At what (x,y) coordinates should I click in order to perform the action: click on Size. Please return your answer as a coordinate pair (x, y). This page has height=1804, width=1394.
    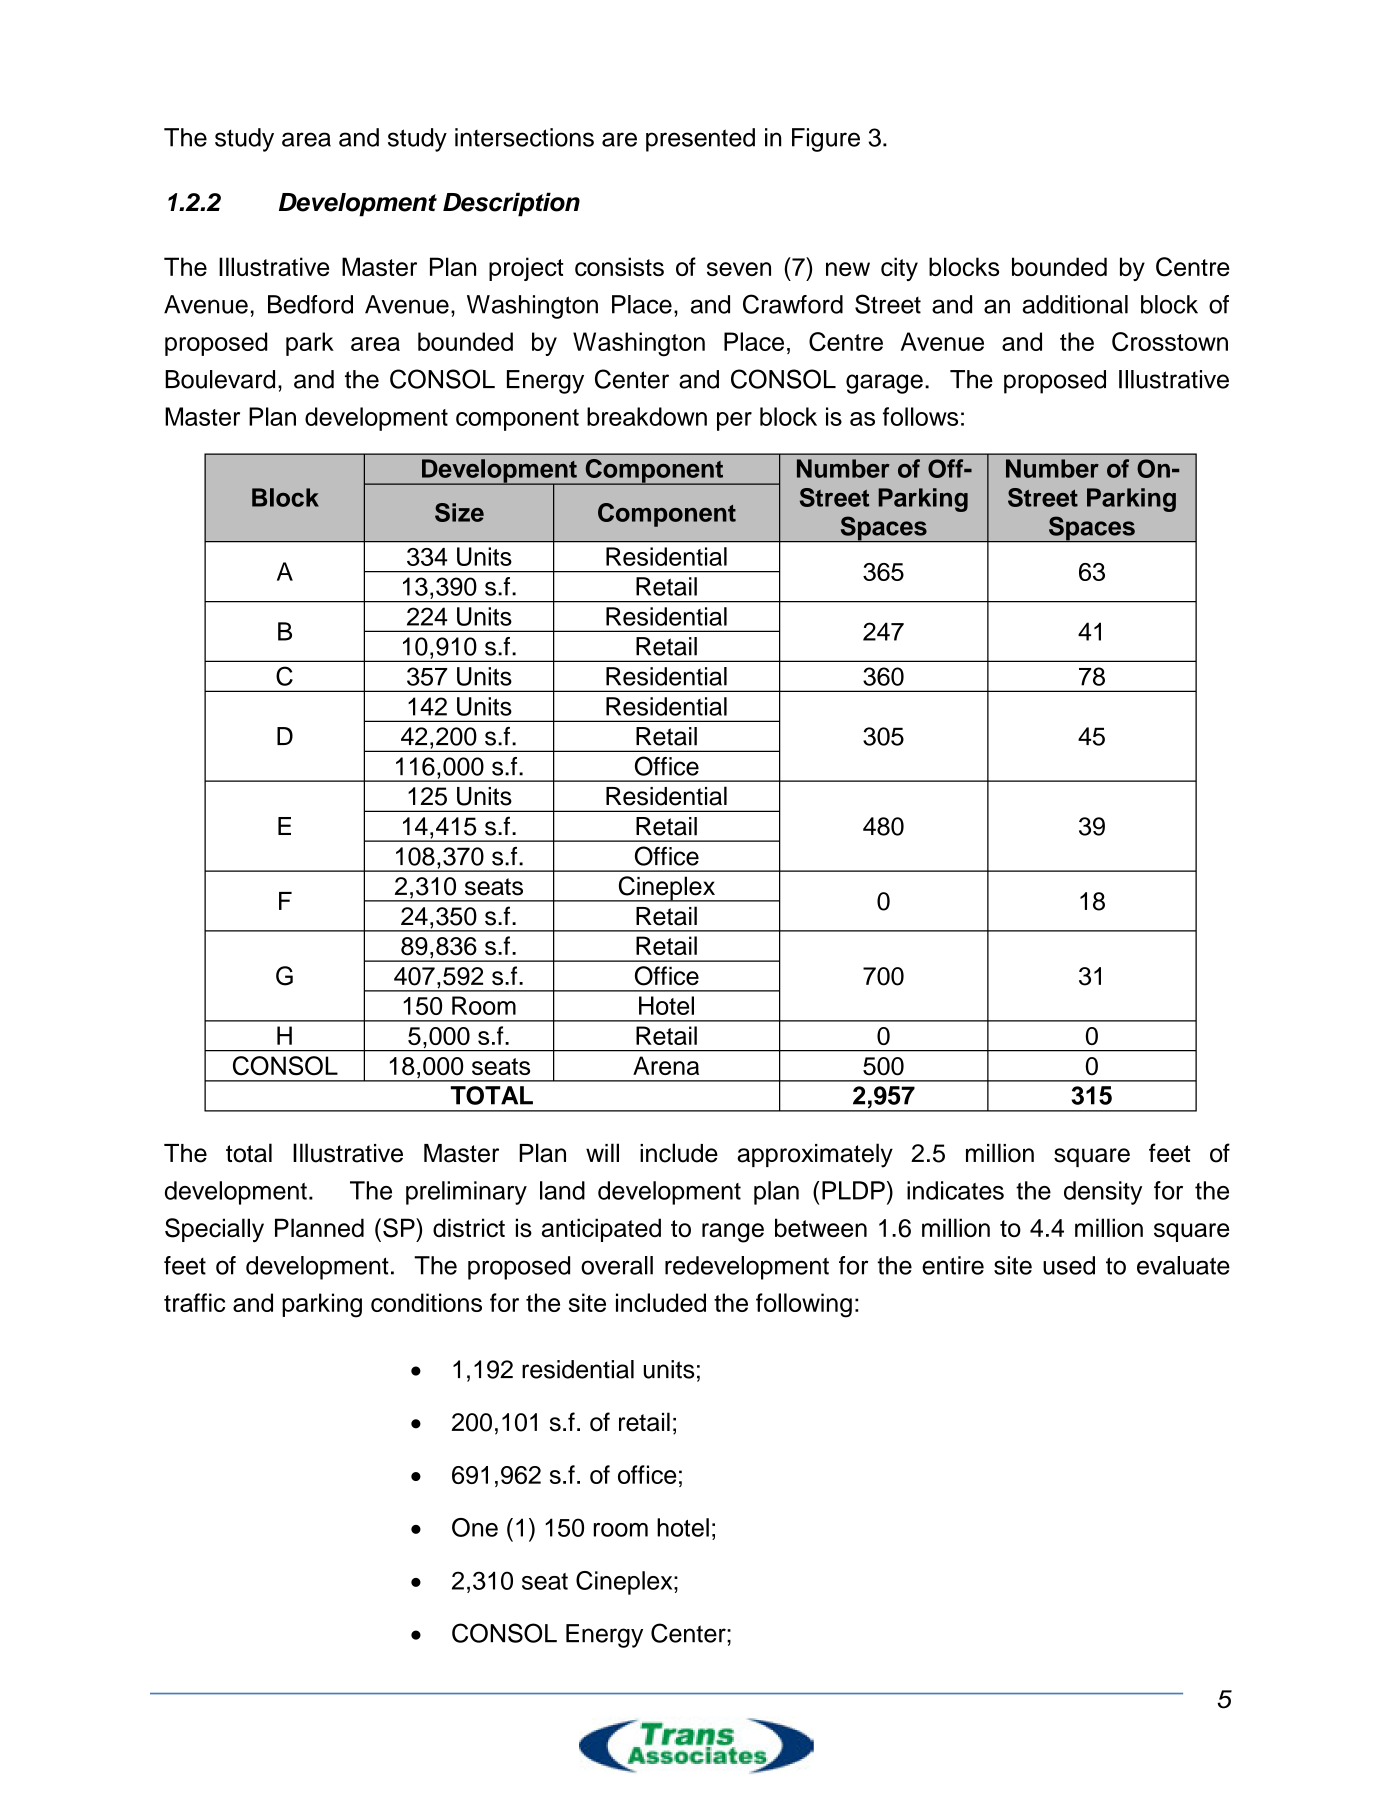
    Looking at the image, I should click on (459, 512).
